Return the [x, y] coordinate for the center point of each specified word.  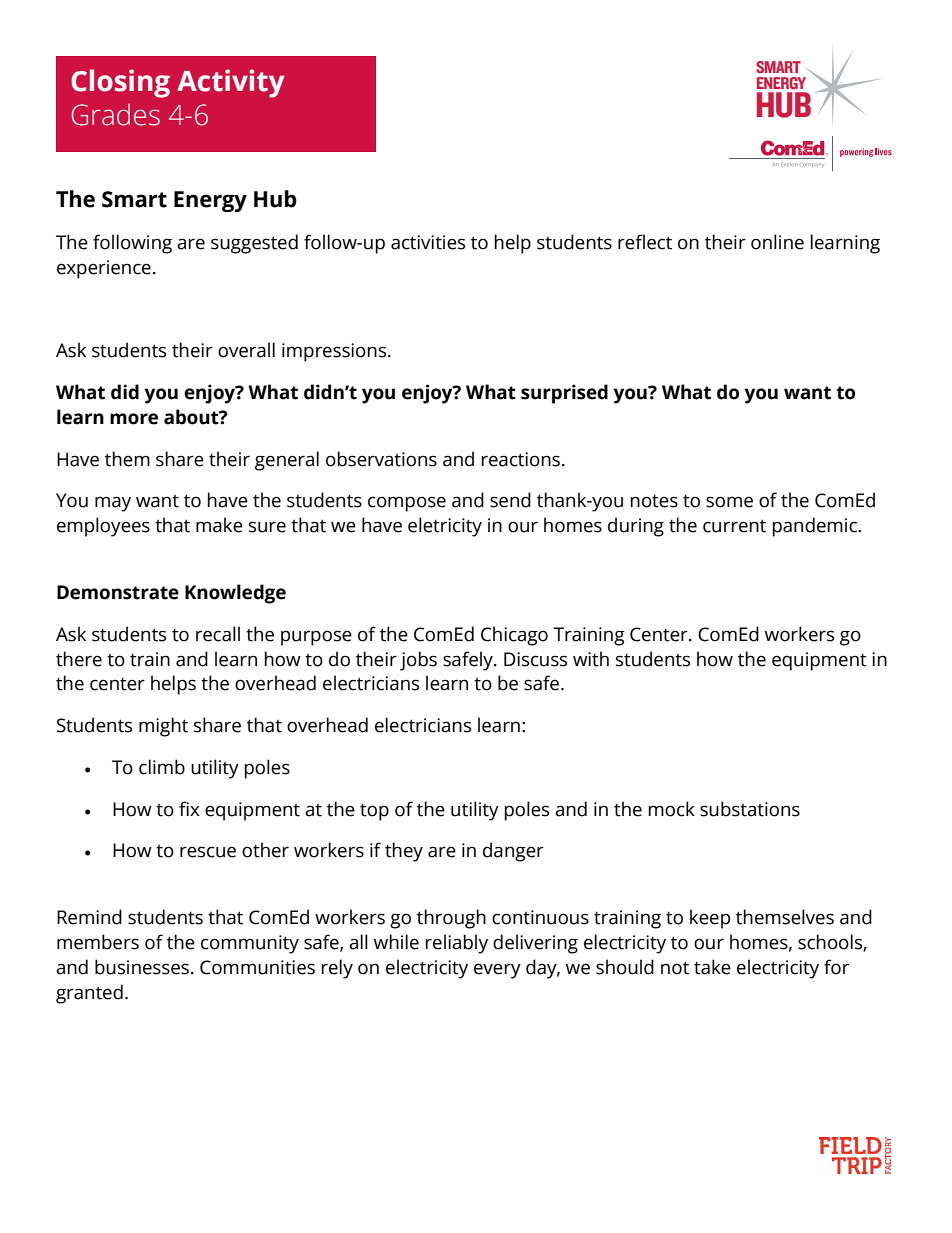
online [777, 242]
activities [428, 242]
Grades [116, 114]
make [219, 525]
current [734, 526]
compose [407, 504]
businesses [142, 967]
